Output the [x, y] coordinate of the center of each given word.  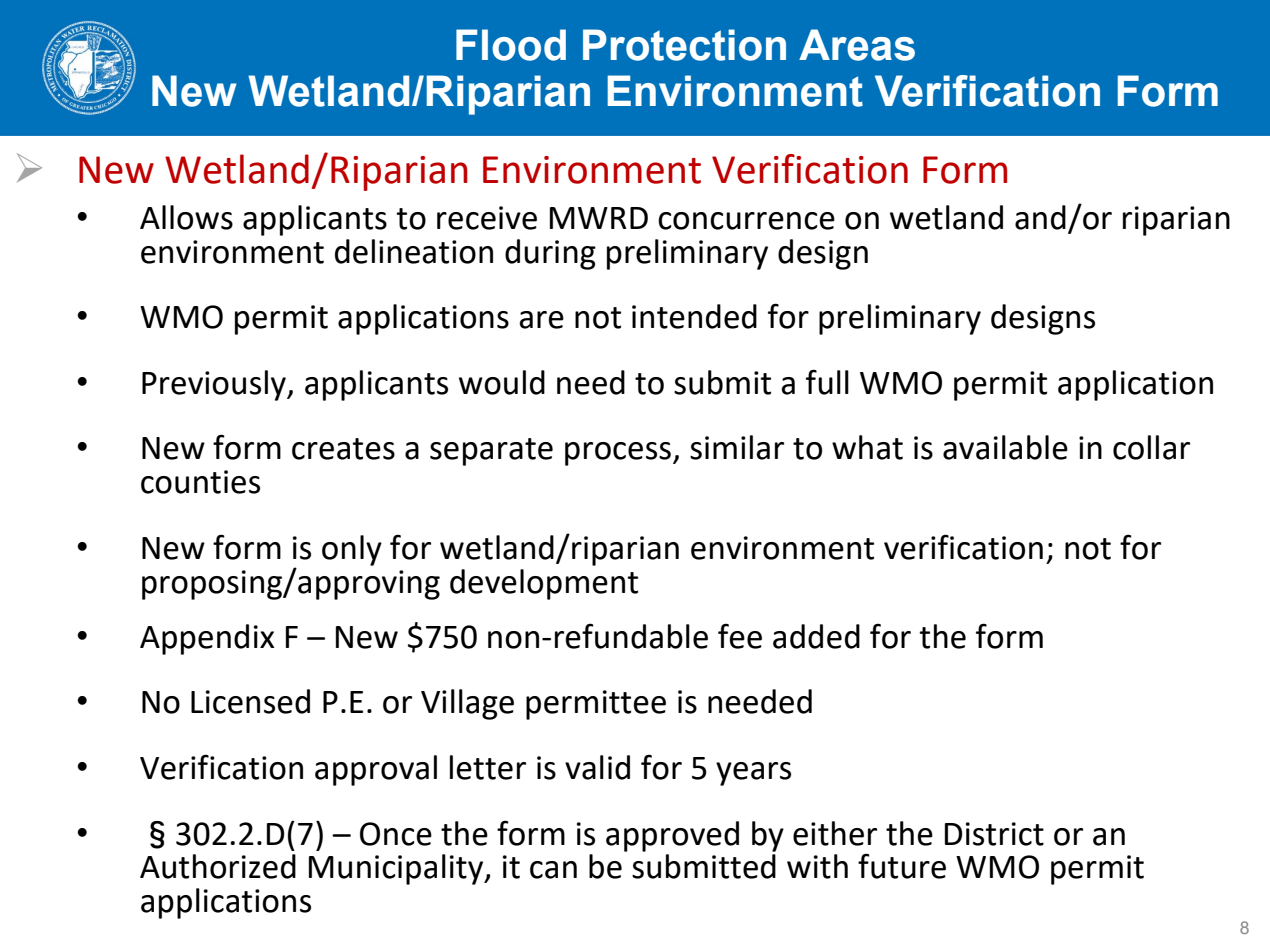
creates [343, 449]
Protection [684, 45]
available [1005, 447]
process [618, 454]
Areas [857, 45]
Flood [511, 45]
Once [396, 834]
